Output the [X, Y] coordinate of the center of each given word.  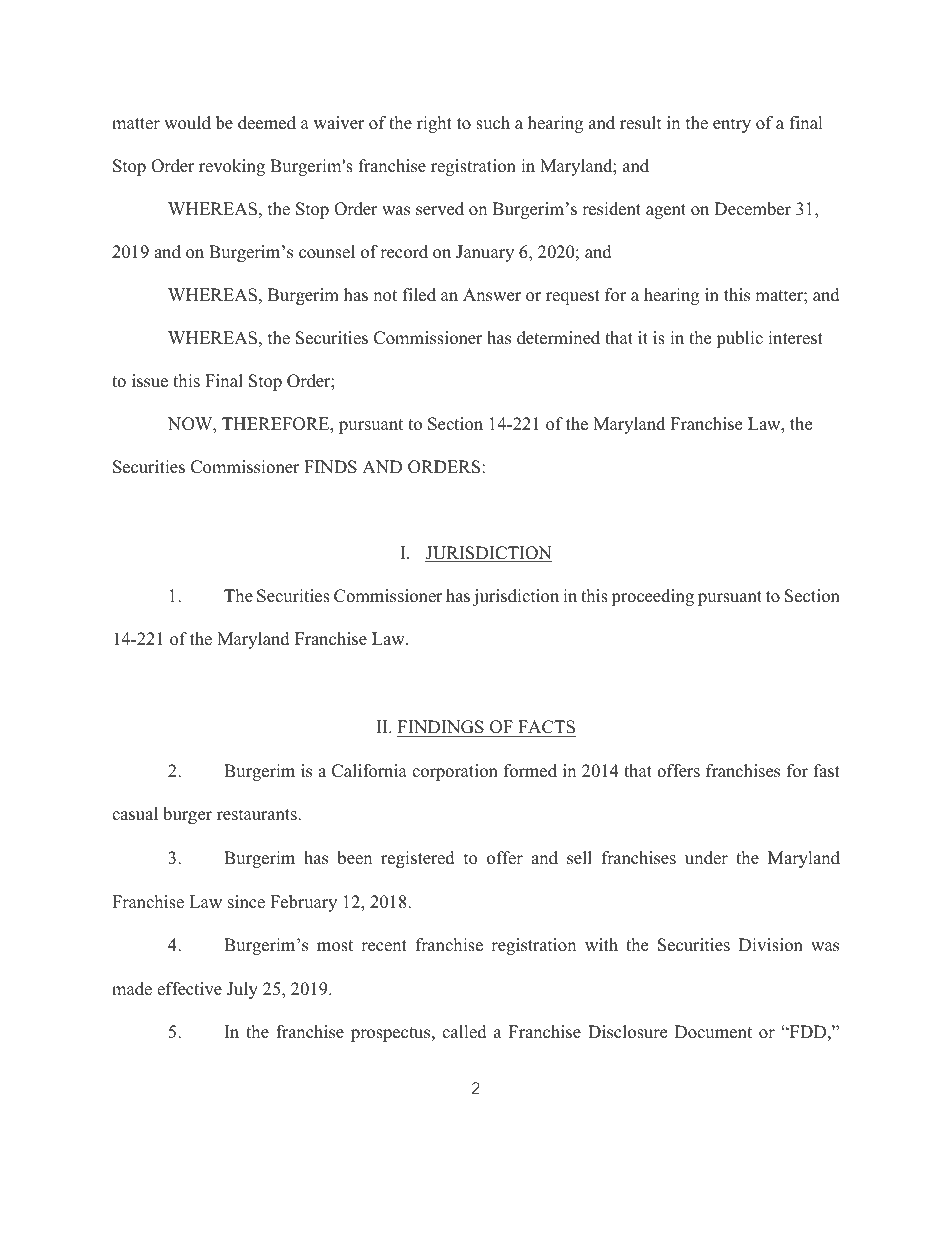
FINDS [330, 467]
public [739, 339]
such [493, 123]
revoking [232, 167]
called [464, 1032]
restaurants [258, 815]
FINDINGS [441, 727]
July [242, 990]
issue [150, 381]
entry [732, 125]
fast [827, 771]
